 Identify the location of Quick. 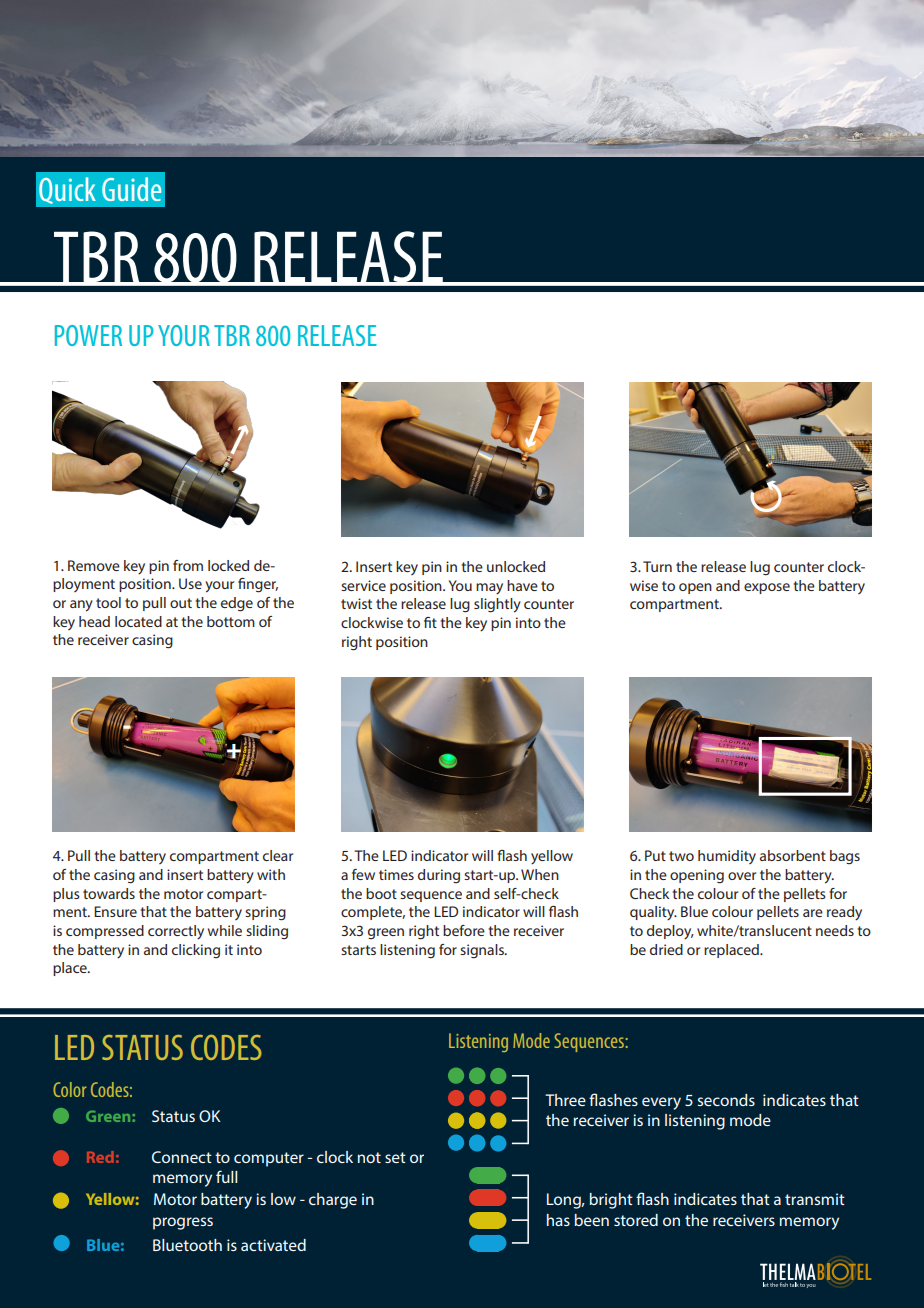
(67, 190).
